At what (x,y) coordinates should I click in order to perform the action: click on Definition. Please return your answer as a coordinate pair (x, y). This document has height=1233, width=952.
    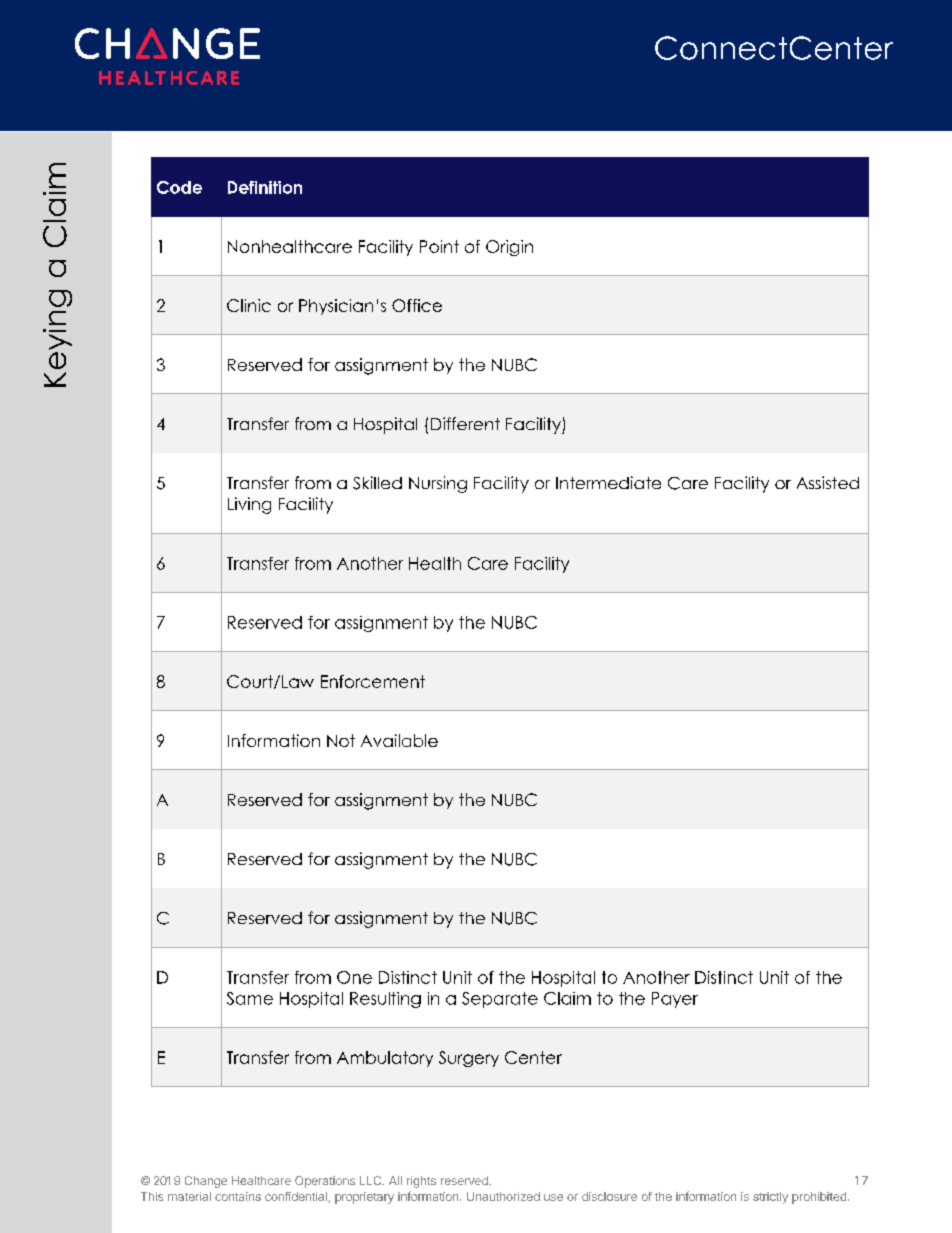
    Looking at the image, I should click on (265, 187).
